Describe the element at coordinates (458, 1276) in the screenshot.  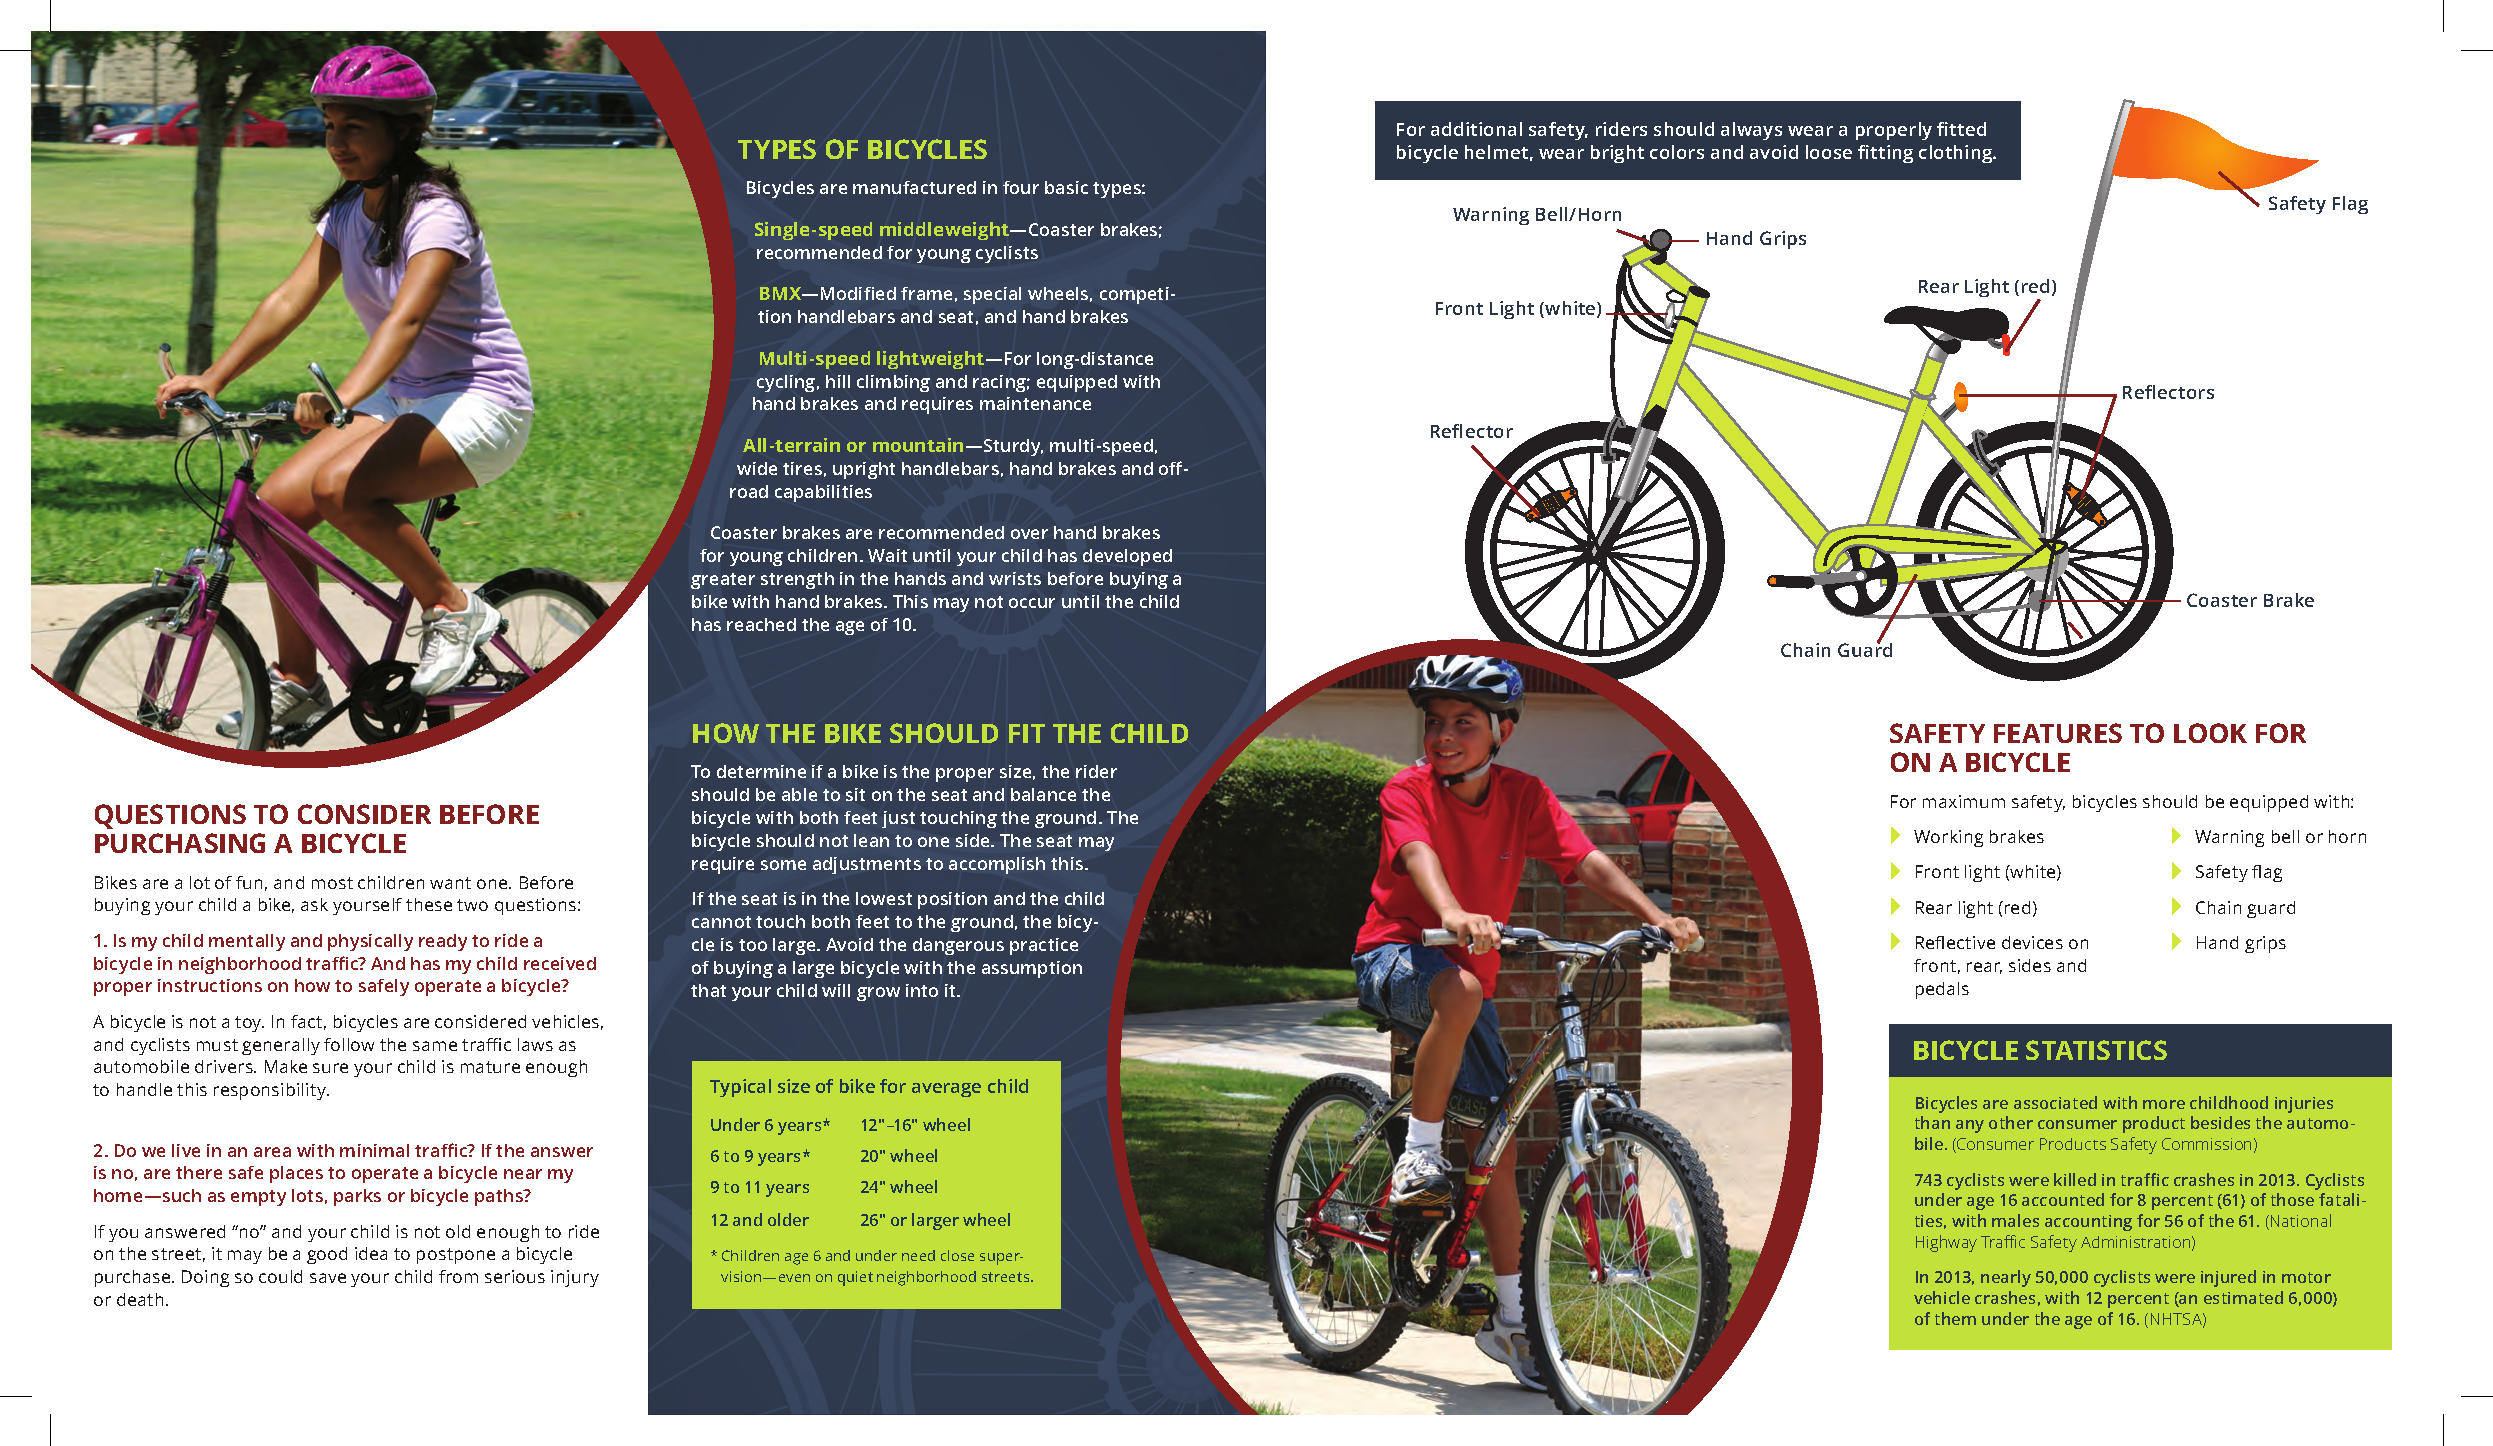
I see `from` at that location.
